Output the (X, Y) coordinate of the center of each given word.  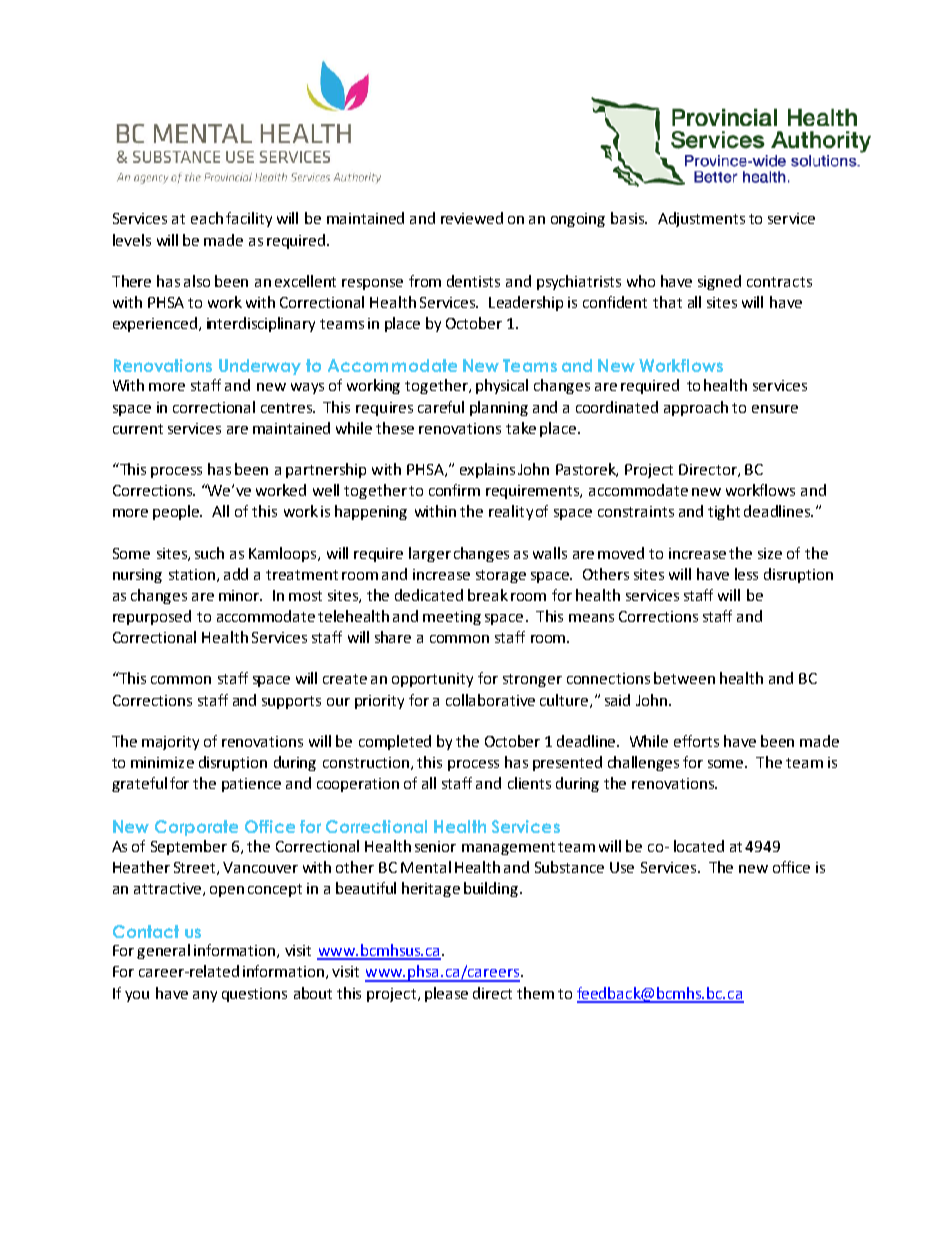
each (207, 218)
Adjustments (701, 219)
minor (240, 595)
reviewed (472, 218)
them (535, 993)
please (446, 994)
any (205, 996)
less (746, 574)
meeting (452, 618)
